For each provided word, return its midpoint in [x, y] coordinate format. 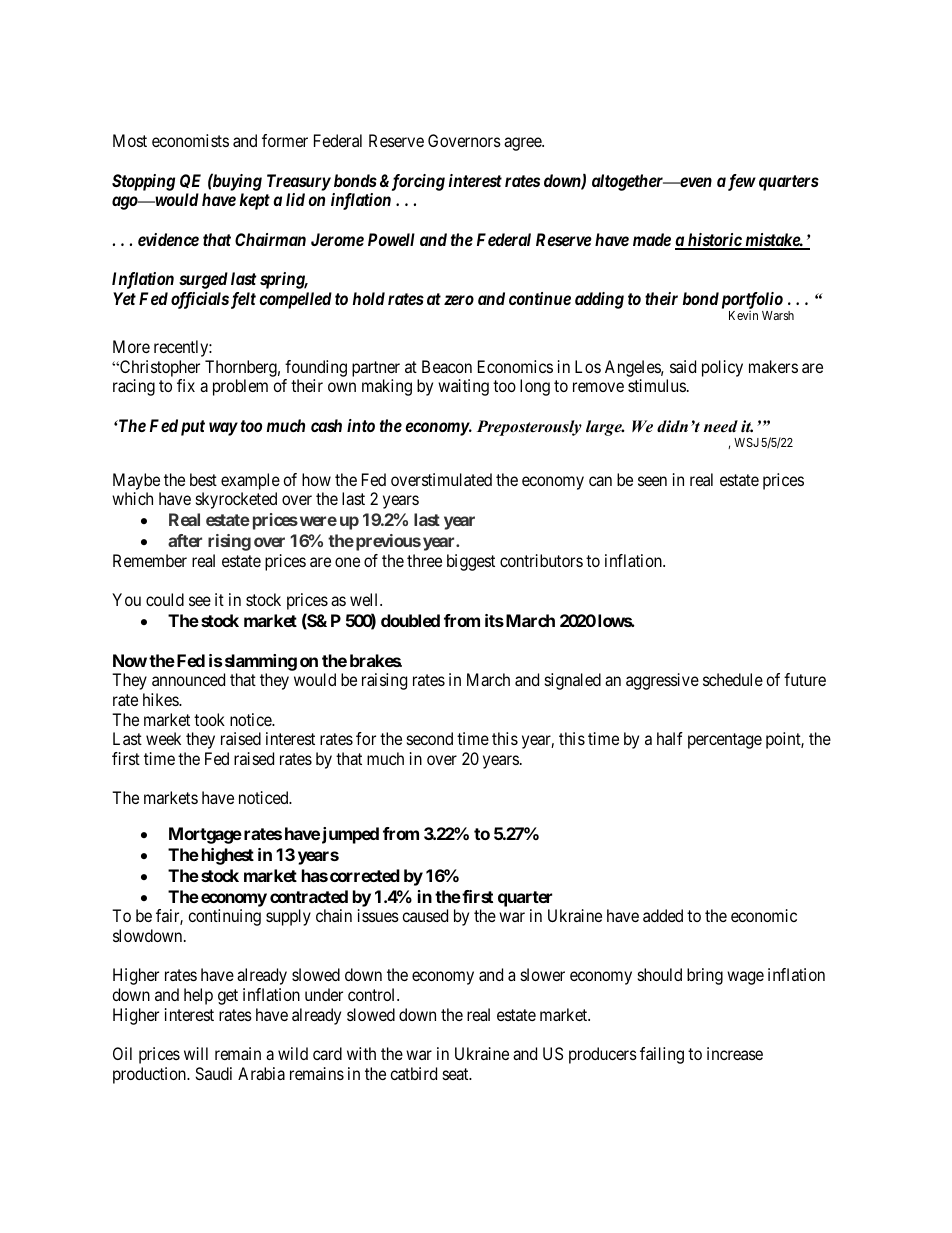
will [196, 1053]
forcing [416, 182]
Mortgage [205, 835]
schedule [733, 679]
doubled [410, 620]
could [165, 599]
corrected [365, 875]
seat [457, 1074]
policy [722, 368]
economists [190, 140]
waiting [463, 387]
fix [186, 385]
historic [714, 241]
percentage [725, 741]
